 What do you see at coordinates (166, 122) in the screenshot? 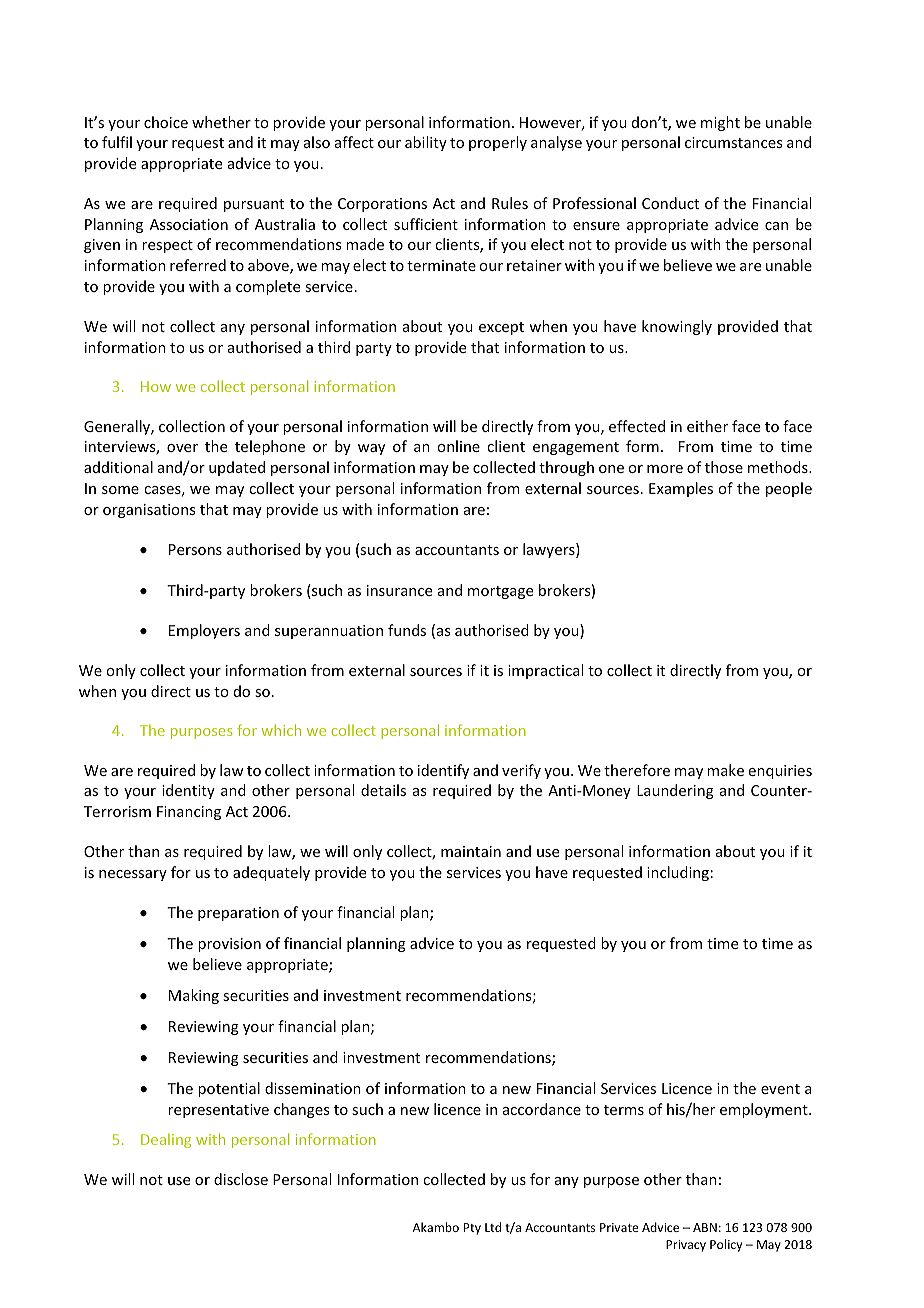
I see `choice` at bounding box center [166, 122].
